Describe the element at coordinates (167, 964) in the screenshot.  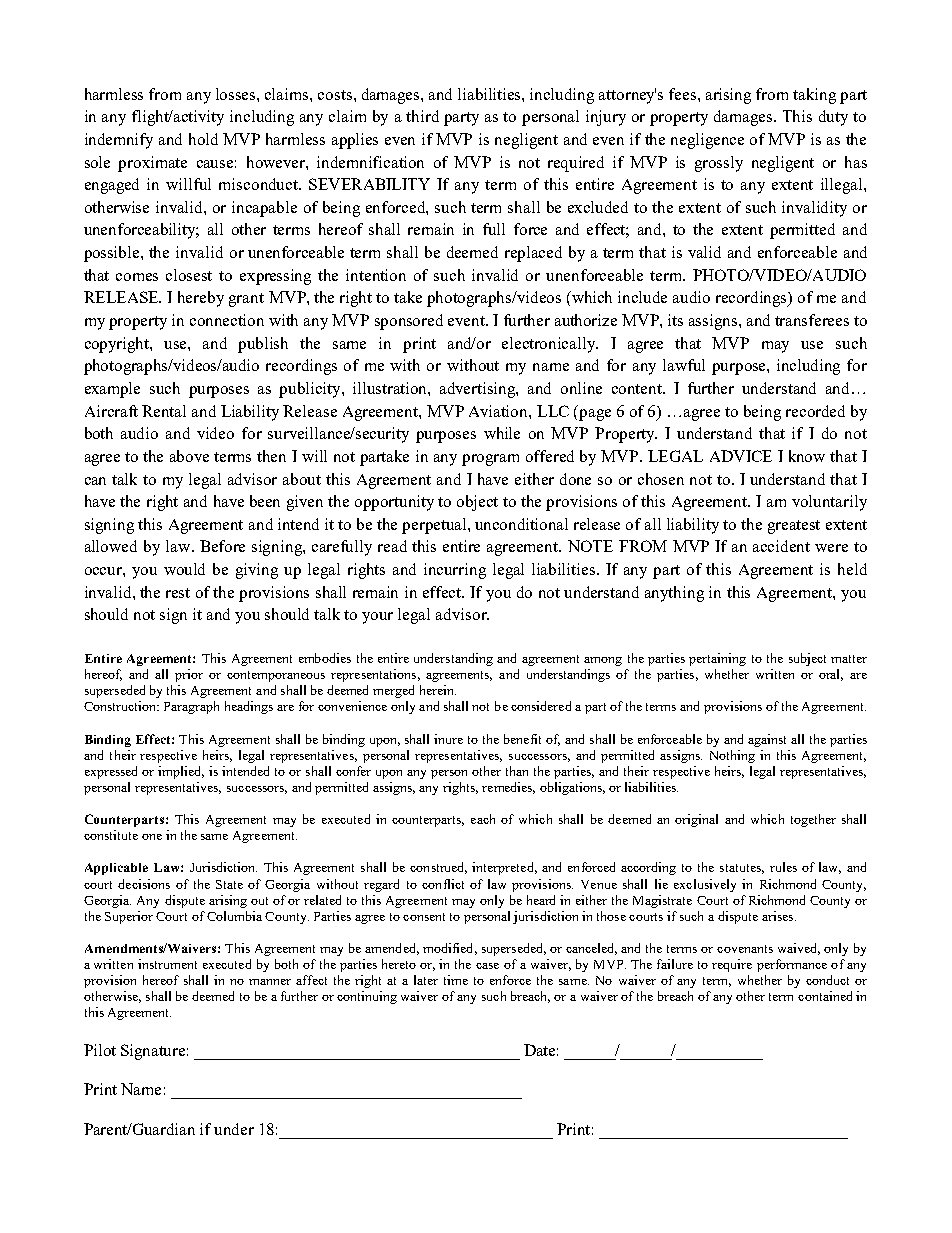
I see `instrument` at that location.
